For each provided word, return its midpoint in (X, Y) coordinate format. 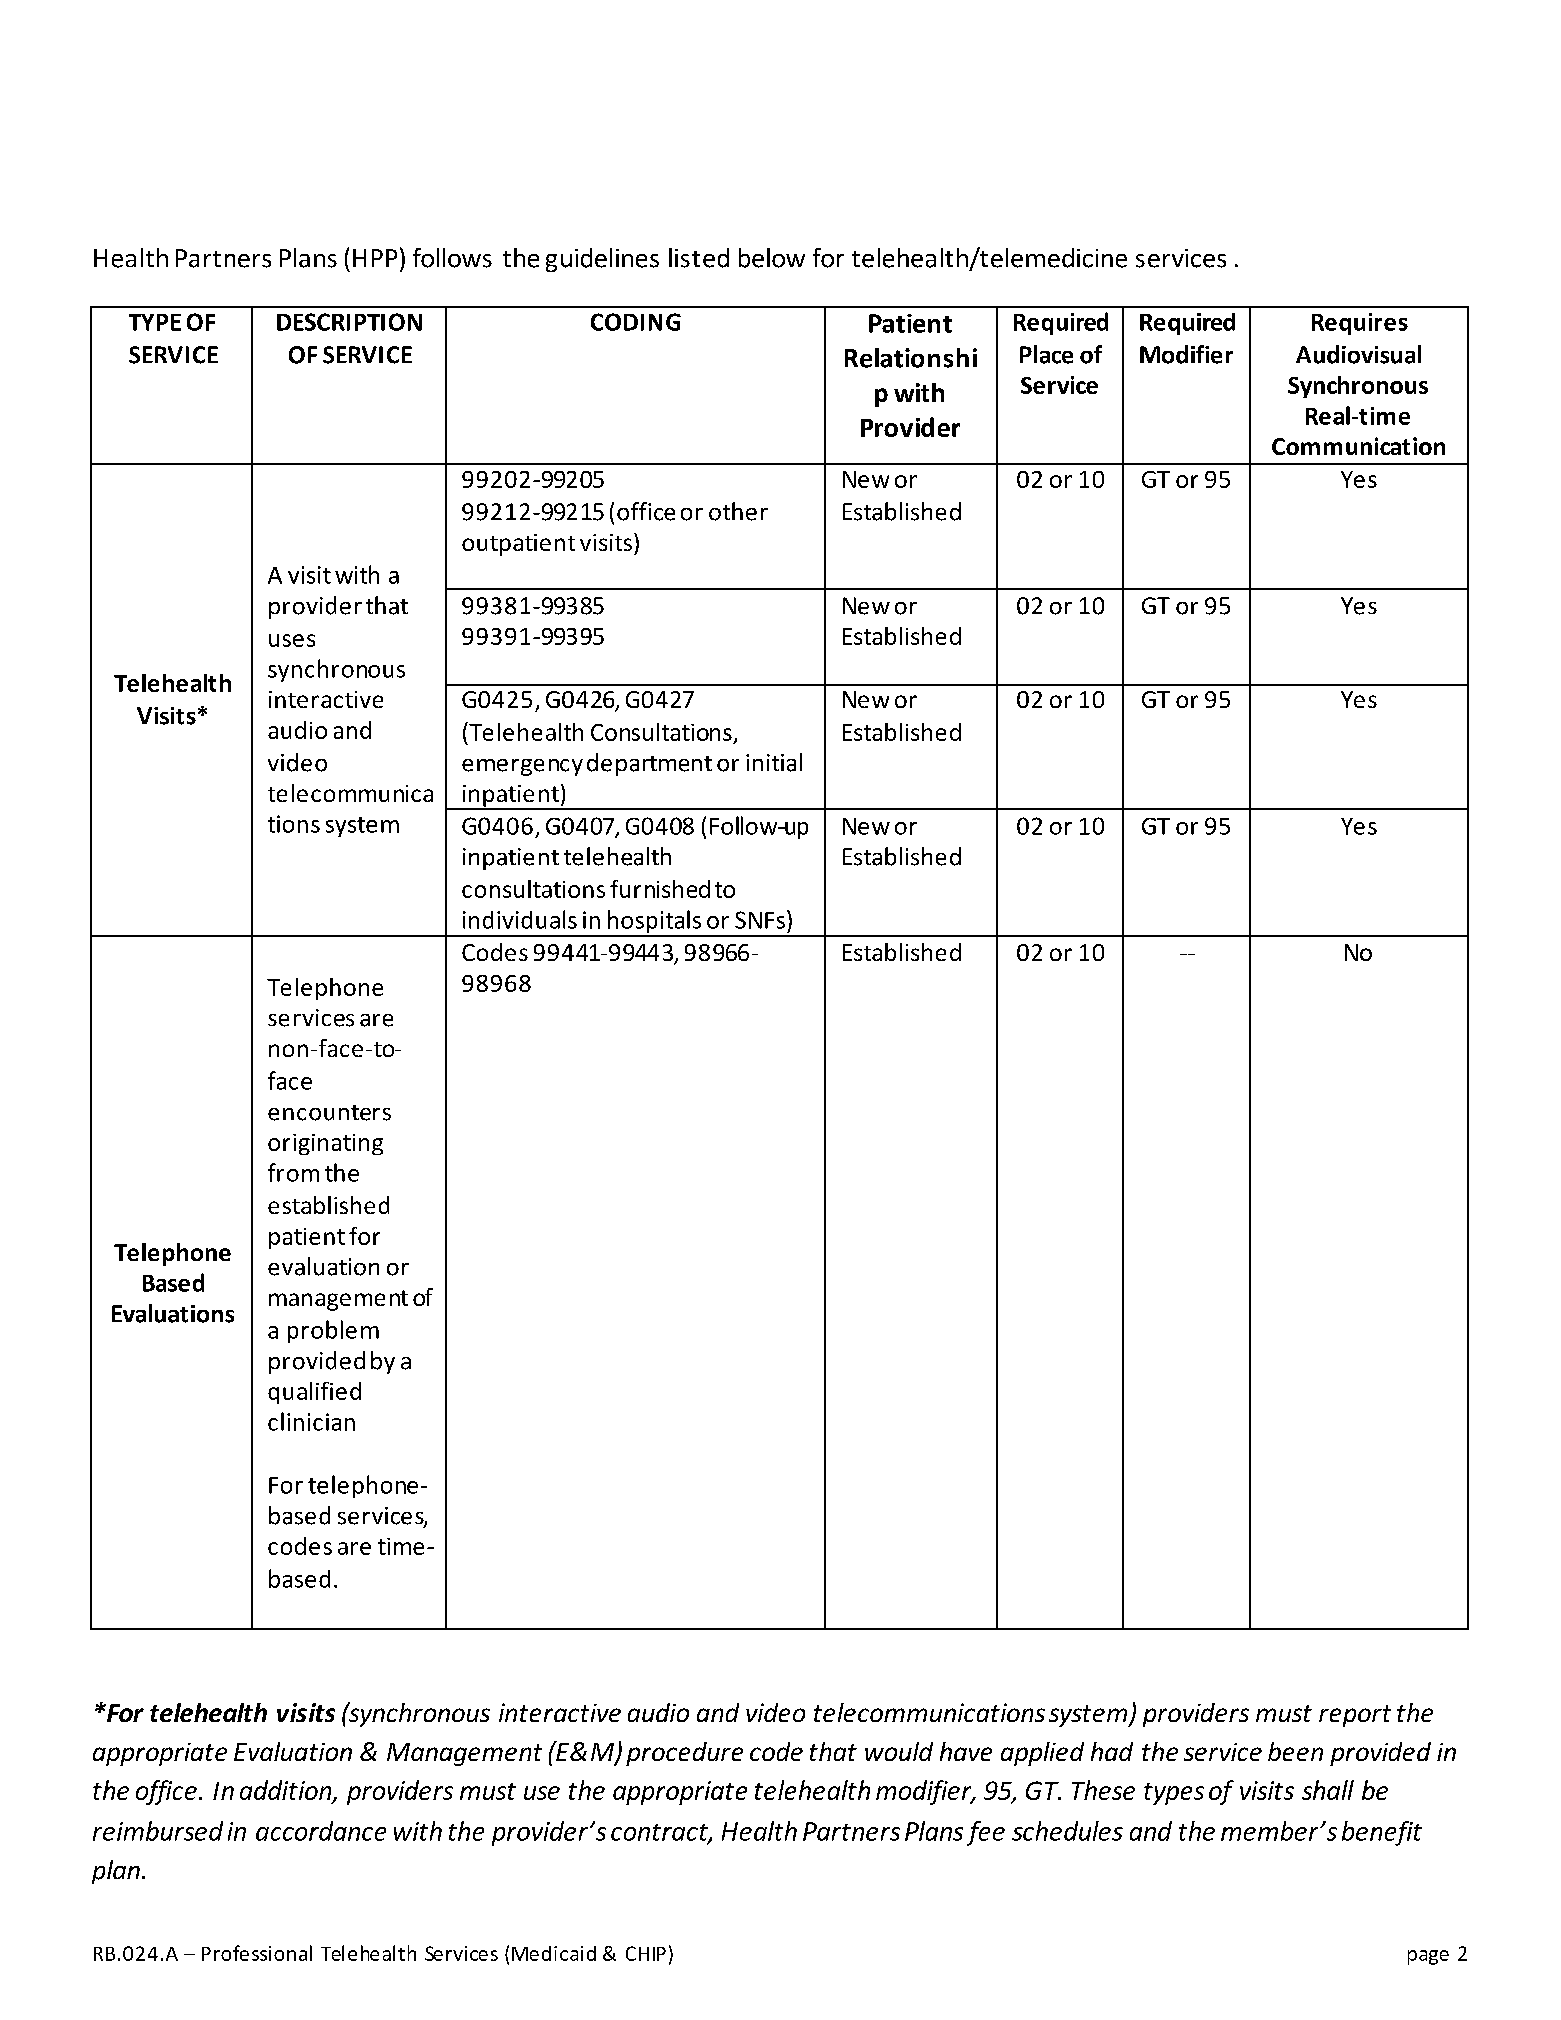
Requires (1360, 324)
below (772, 258)
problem (333, 1331)
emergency (522, 767)
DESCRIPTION (349, 322)
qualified (314, 1393)
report (1355, 1716)
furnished (660, 889)
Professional (257, 1953)
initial (774, 762)
